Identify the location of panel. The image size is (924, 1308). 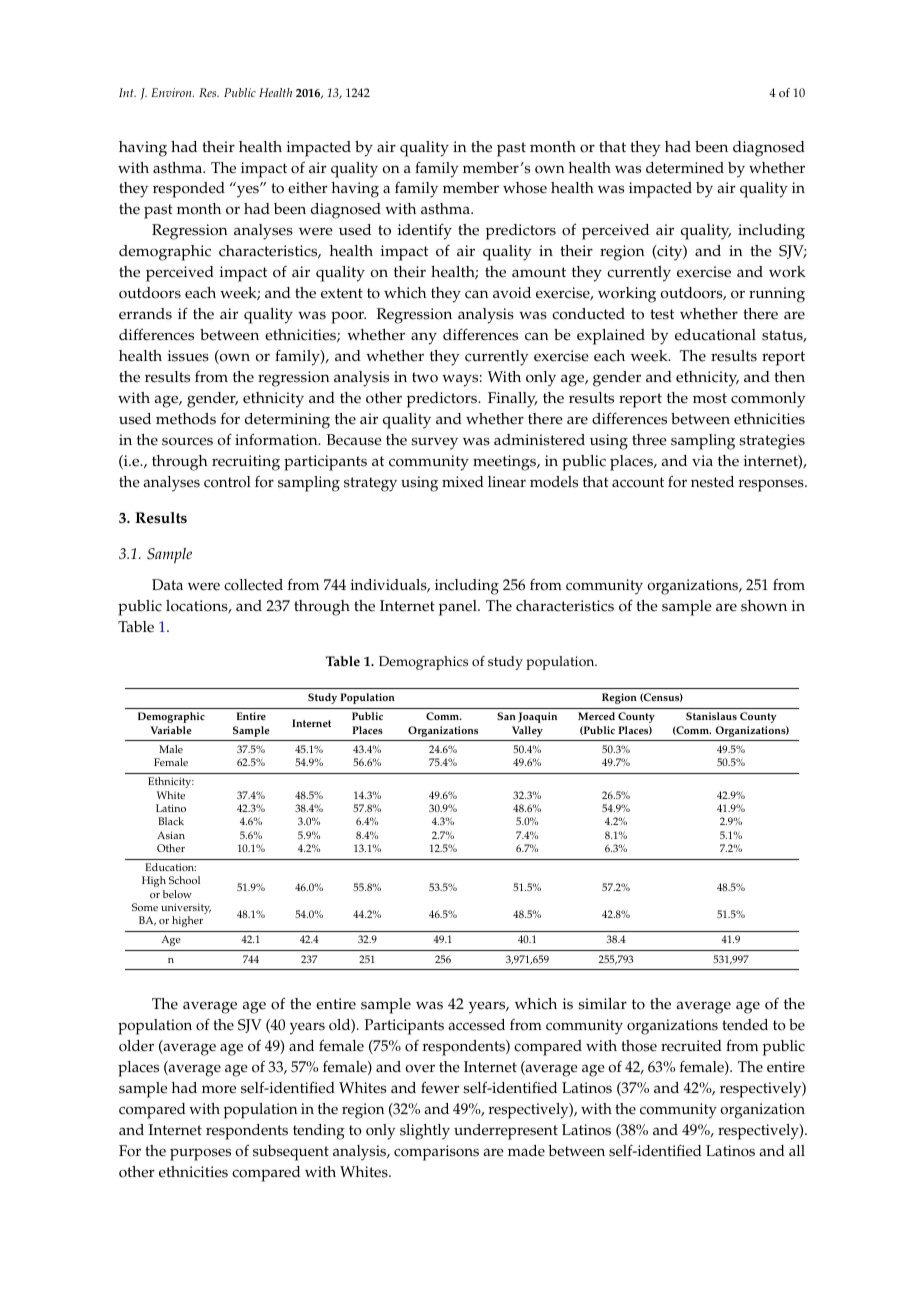
(459, 608).
